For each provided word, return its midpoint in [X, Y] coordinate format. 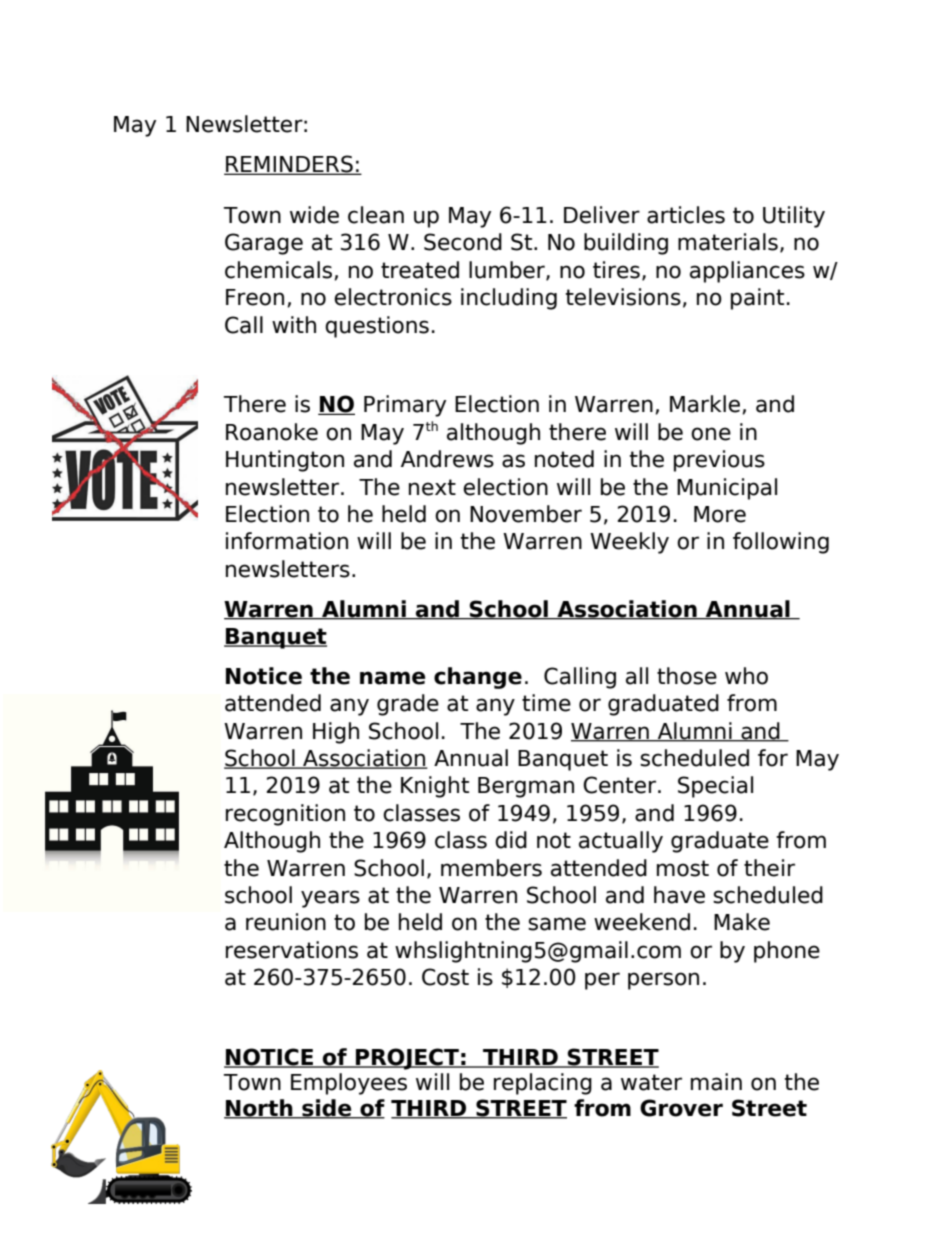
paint [757, 299]
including [509, 299]
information [287, 541]
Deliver [602, 215]
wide [314, 215]
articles [686, 215]
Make [742, 922]
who [746, 676]
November [526, 514]
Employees [349, 1084]
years [330, 899]
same [557, 924]
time [546, 703]
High [336, 733]
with [294, 324]
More [720, 514]
